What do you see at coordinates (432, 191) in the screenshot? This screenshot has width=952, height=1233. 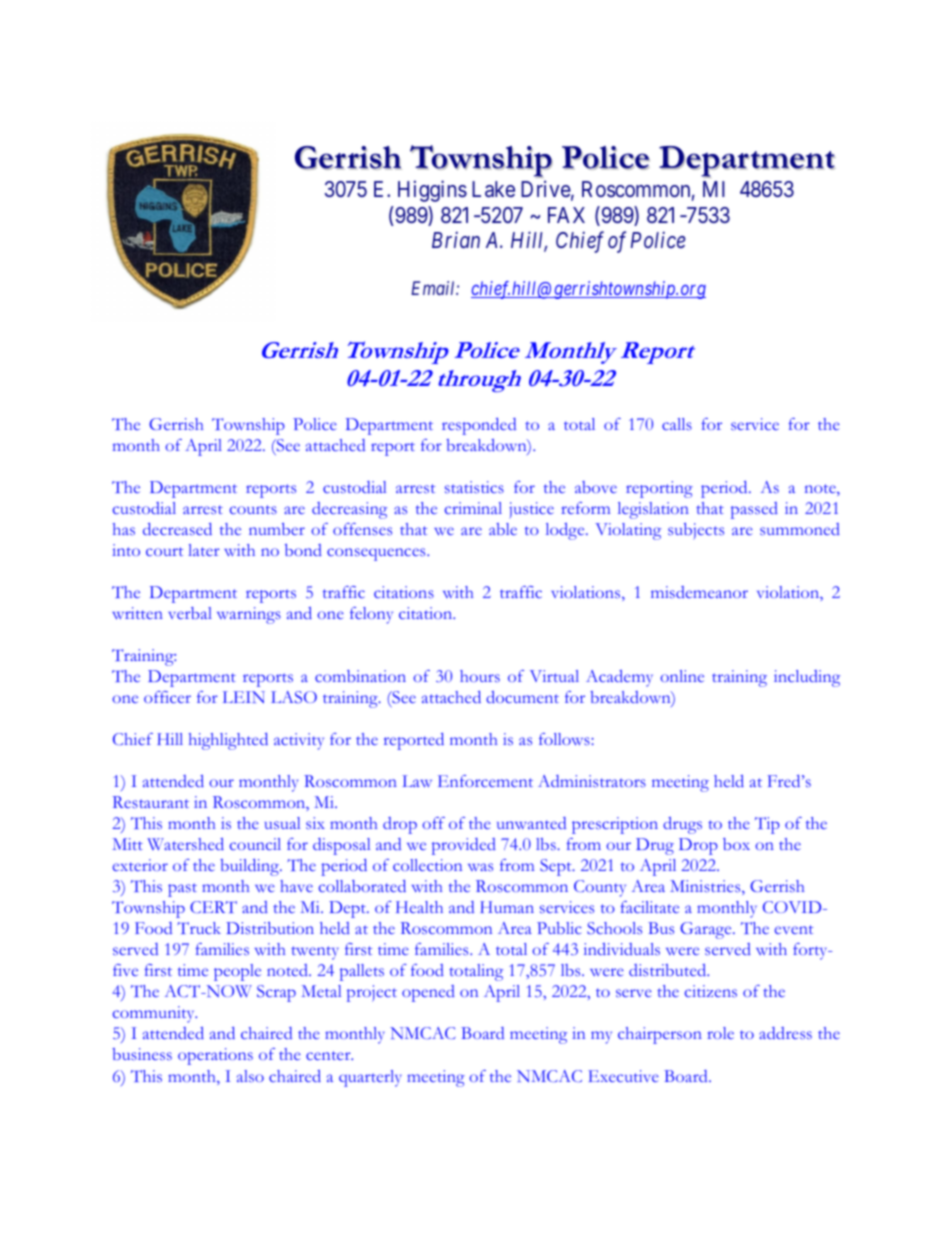 I see `Higgins` at bounding box center [432, 191].
